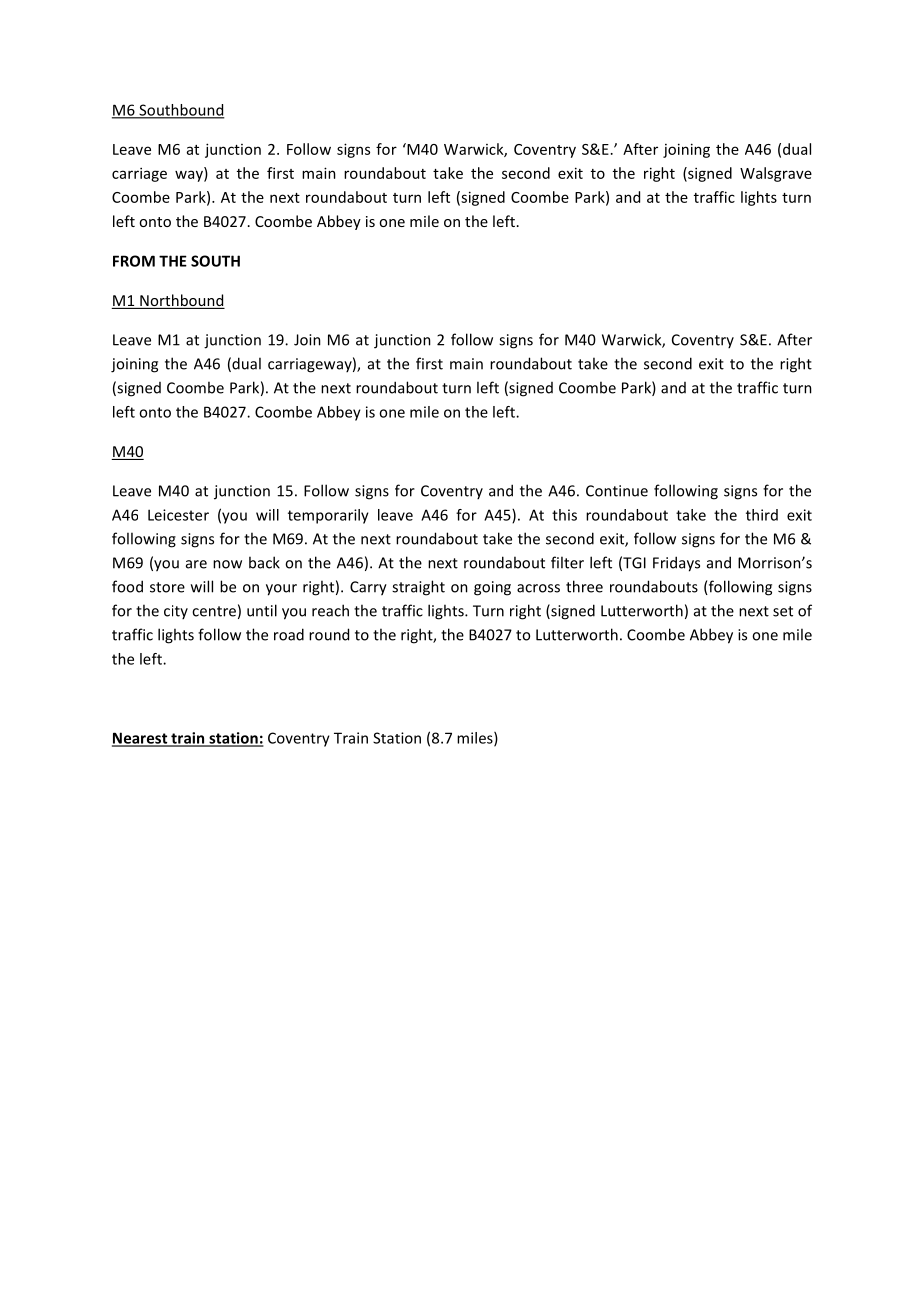 This image has width=924, height=1308. What do you see at coordinates (676, 564) in the image?
I see `Fridays` at bounding box center [676, 564].
